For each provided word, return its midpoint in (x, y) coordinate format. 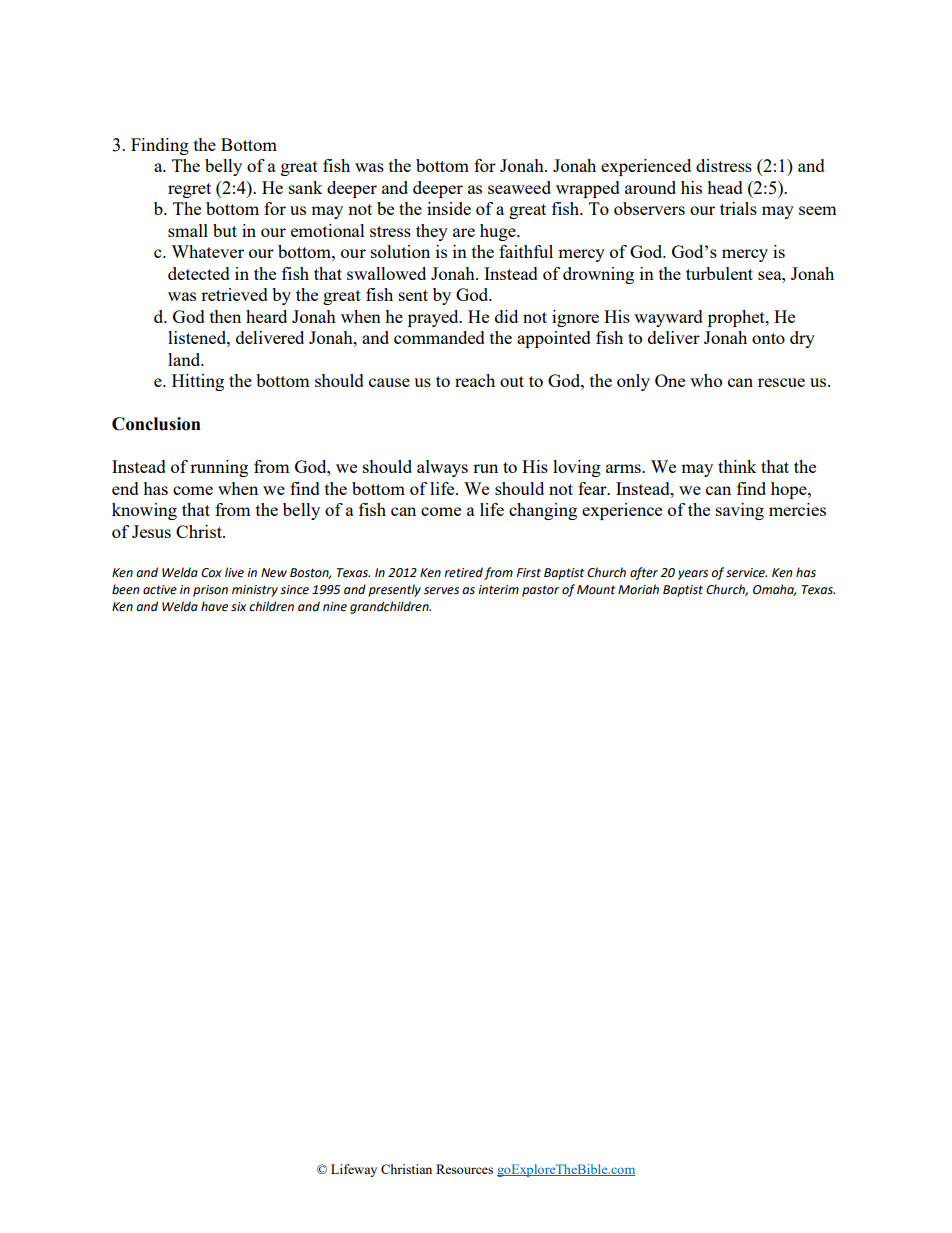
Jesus (151, 531)
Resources (464, 1169)
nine (335, 607)
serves (441, 591)
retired (463, 572)
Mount (596, 590)
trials (738, 208)
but (225, 230)
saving (740, 511)
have (214, 606)
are (464, 232)
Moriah (638, 589)
